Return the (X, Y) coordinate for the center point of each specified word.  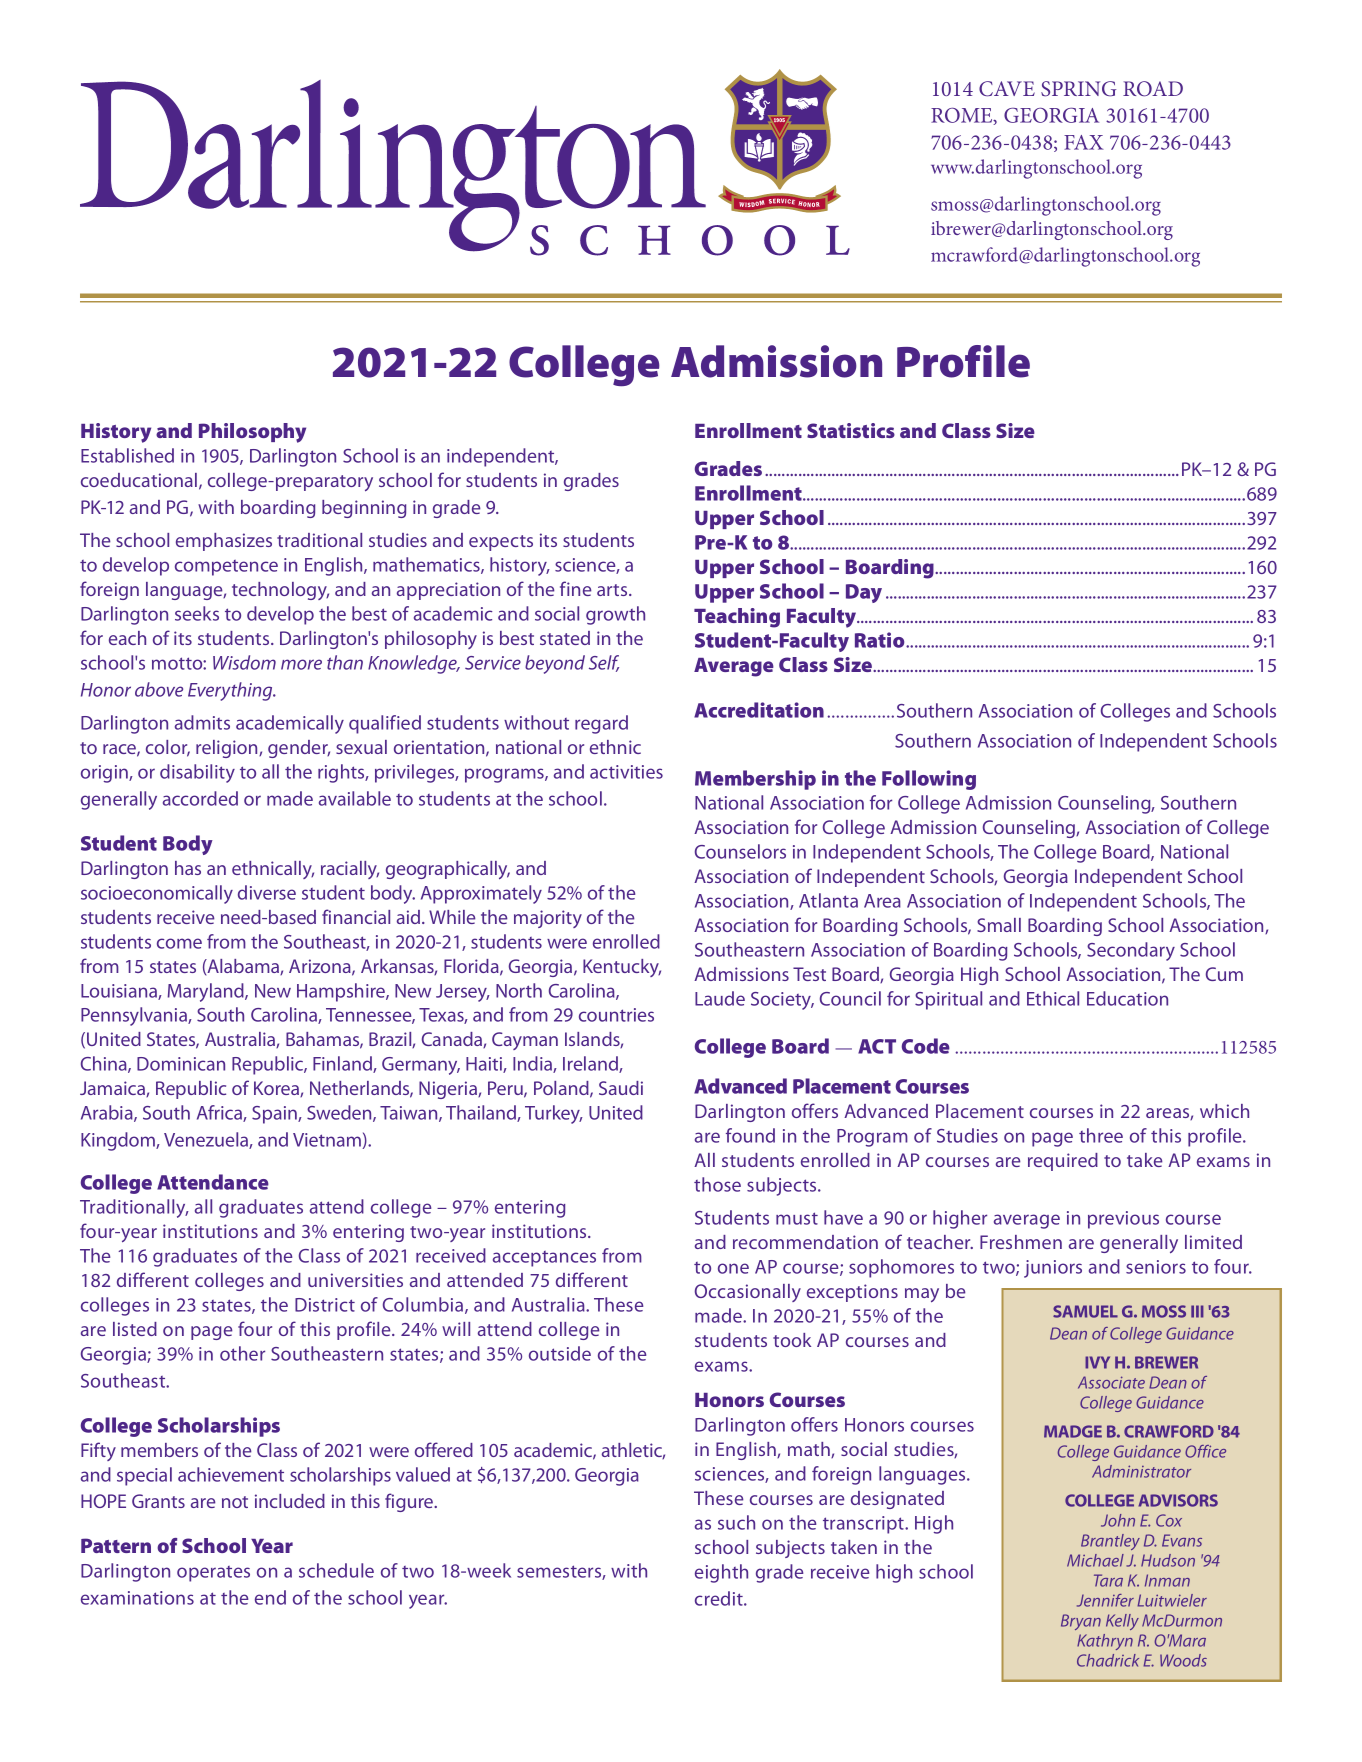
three (1101, 1135)
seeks (197, 613)
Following (929, 780)
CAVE (1007, 89)
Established (127, 455)
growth (615, 615)
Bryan (1081, 1622)
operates (213, 1574)
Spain (275, 1115)
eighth (721, 1573)
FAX (1084, 142)
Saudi (621, 1088)
